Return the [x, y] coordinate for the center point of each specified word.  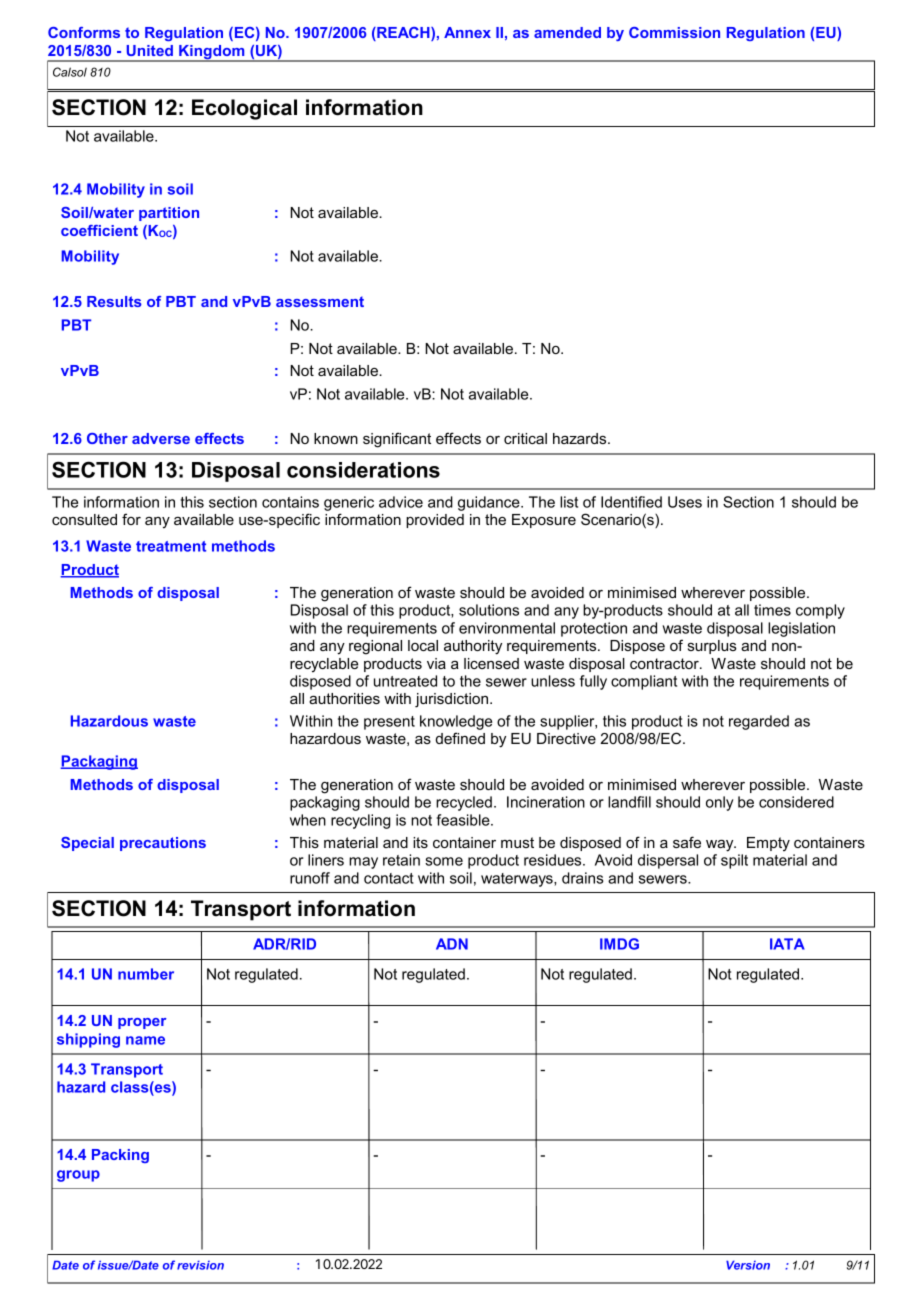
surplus [712, 647]
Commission [674, 32]
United [150, 50]
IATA [787, 944]
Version [748, 1265]
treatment [171, 546]
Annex [467, 32]
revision [200, 1265]
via [436, 663]
